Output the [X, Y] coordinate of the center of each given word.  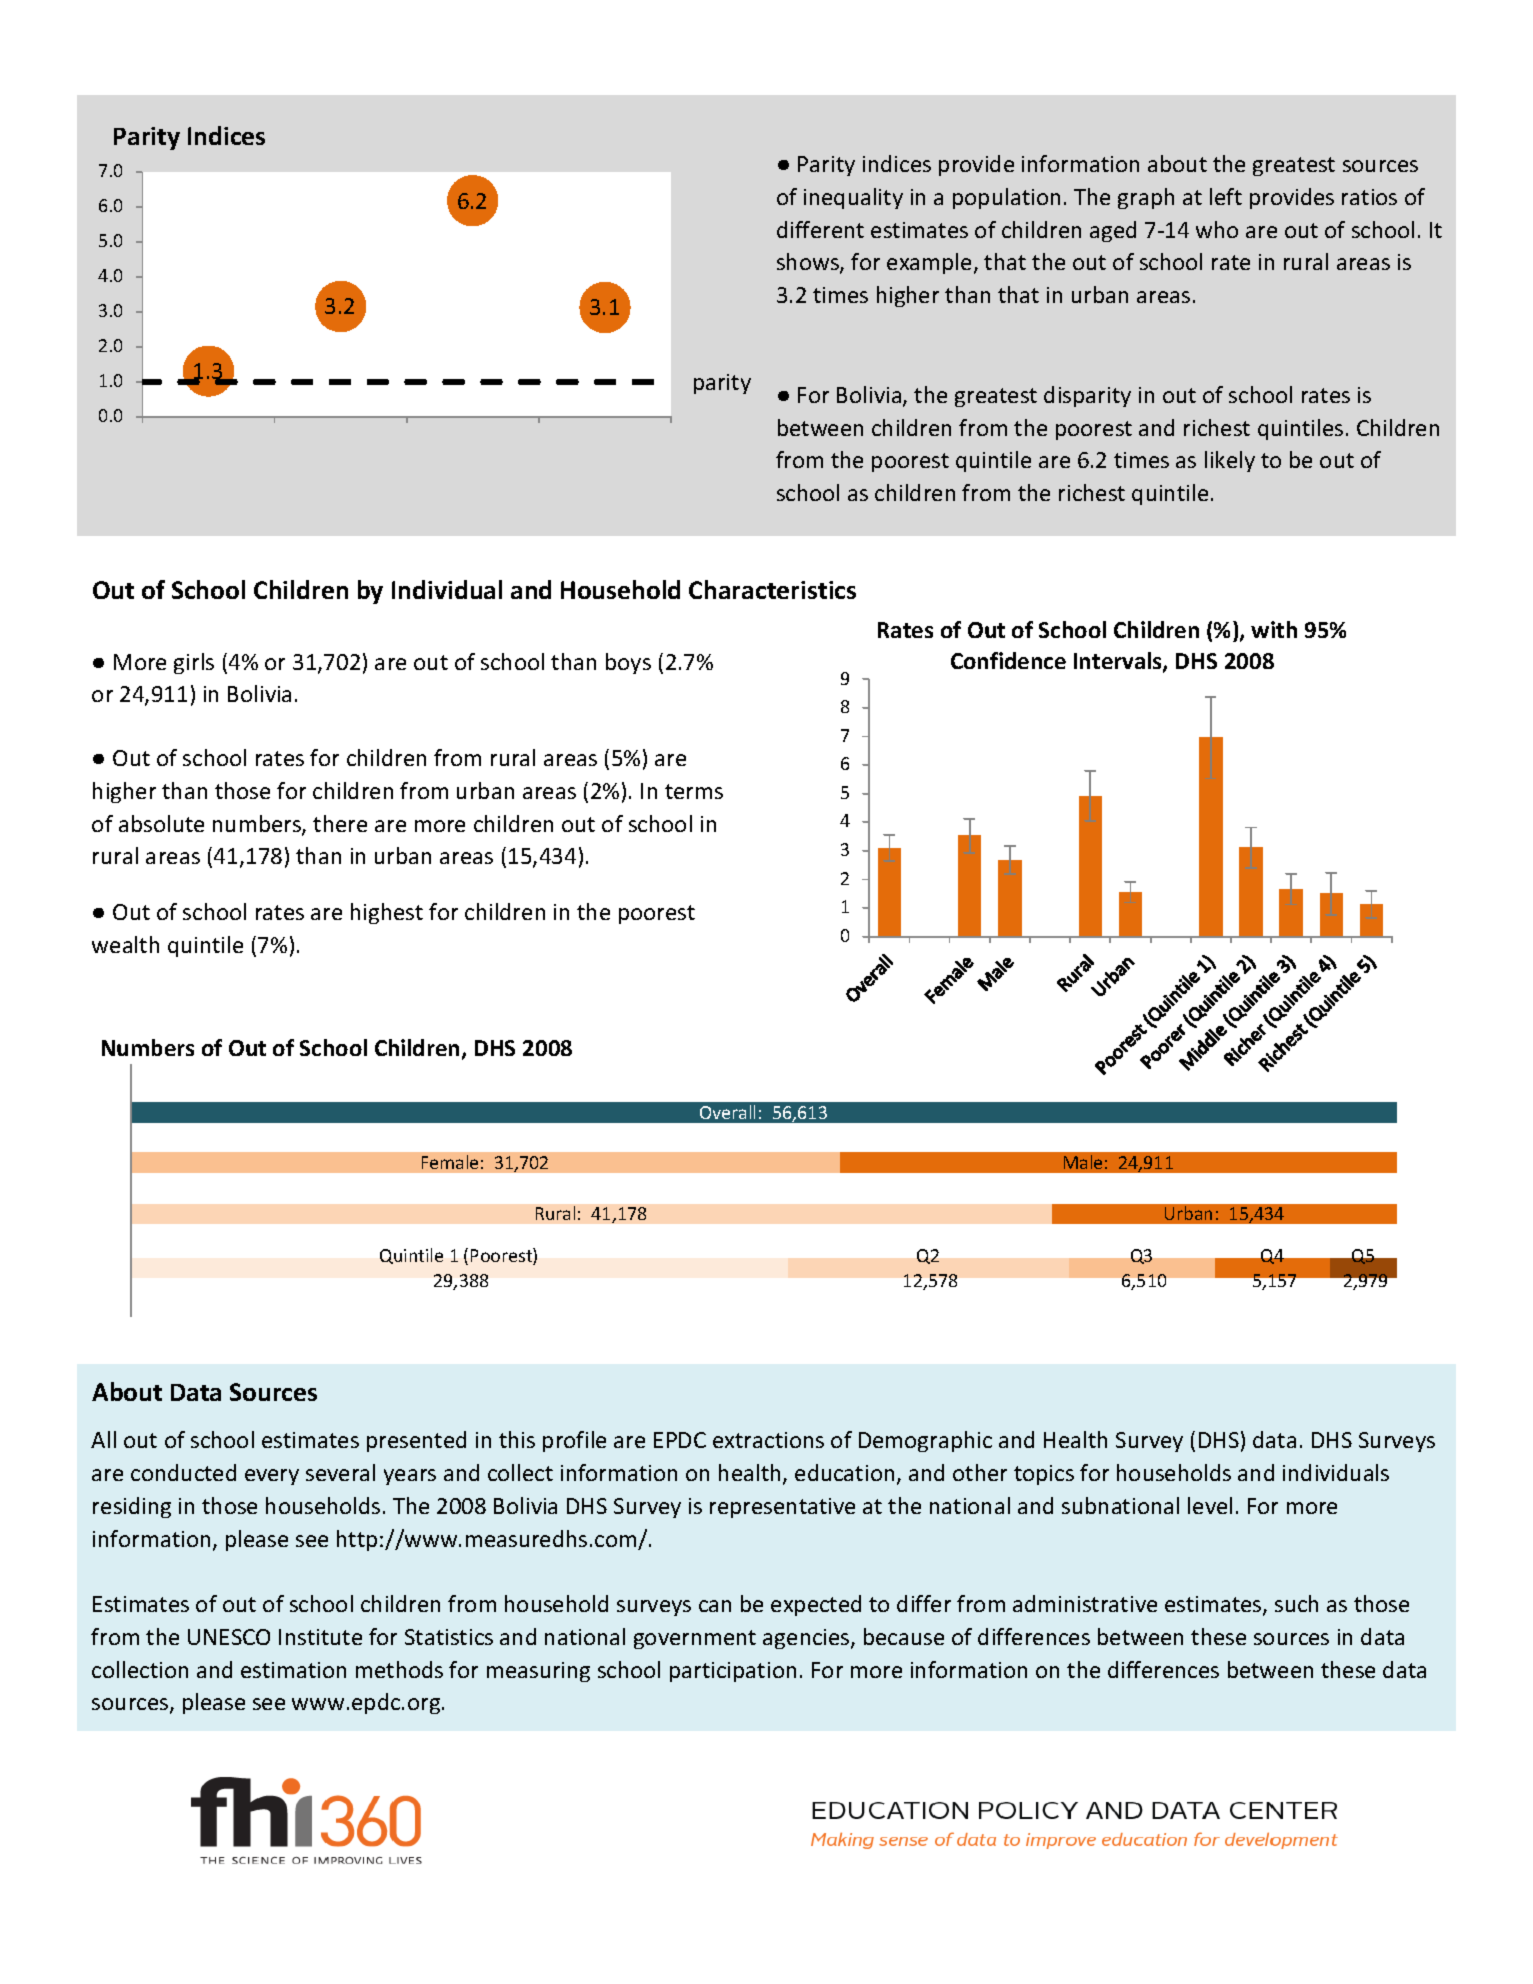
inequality [853, 198]
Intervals [1119, 662]
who [1217, 229]
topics [1044, 1475]
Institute [320, 1637]
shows [809, 263]
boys [628, 663]
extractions [768, 1440]
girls [194, 663]
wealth [125, 944]
